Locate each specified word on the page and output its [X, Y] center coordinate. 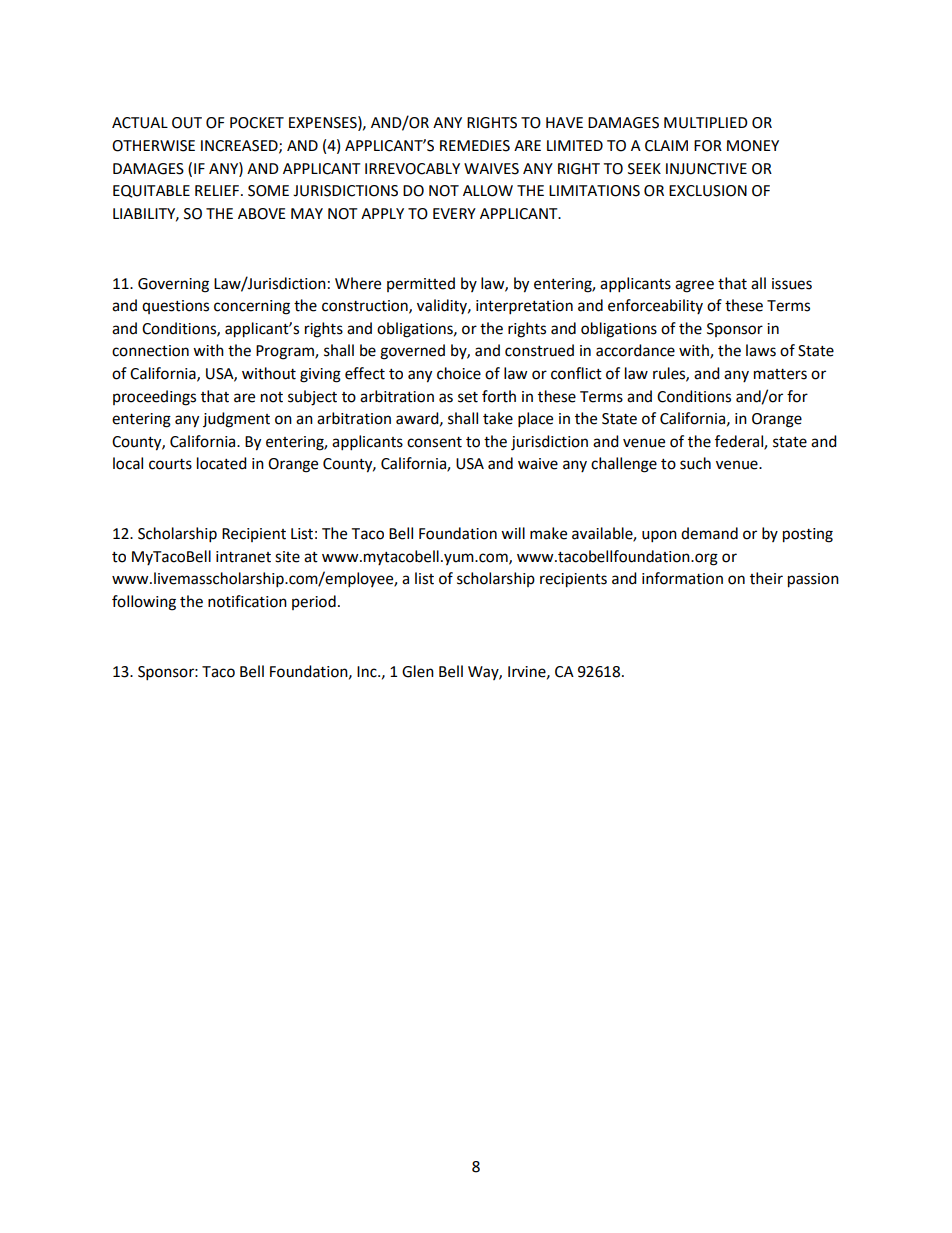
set [468, 397]
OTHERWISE [153, 146]
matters [780, 374]
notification [247, 601]
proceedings [154, 398]
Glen [418, 671]
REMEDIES [475, 146]
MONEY [753, 146]
